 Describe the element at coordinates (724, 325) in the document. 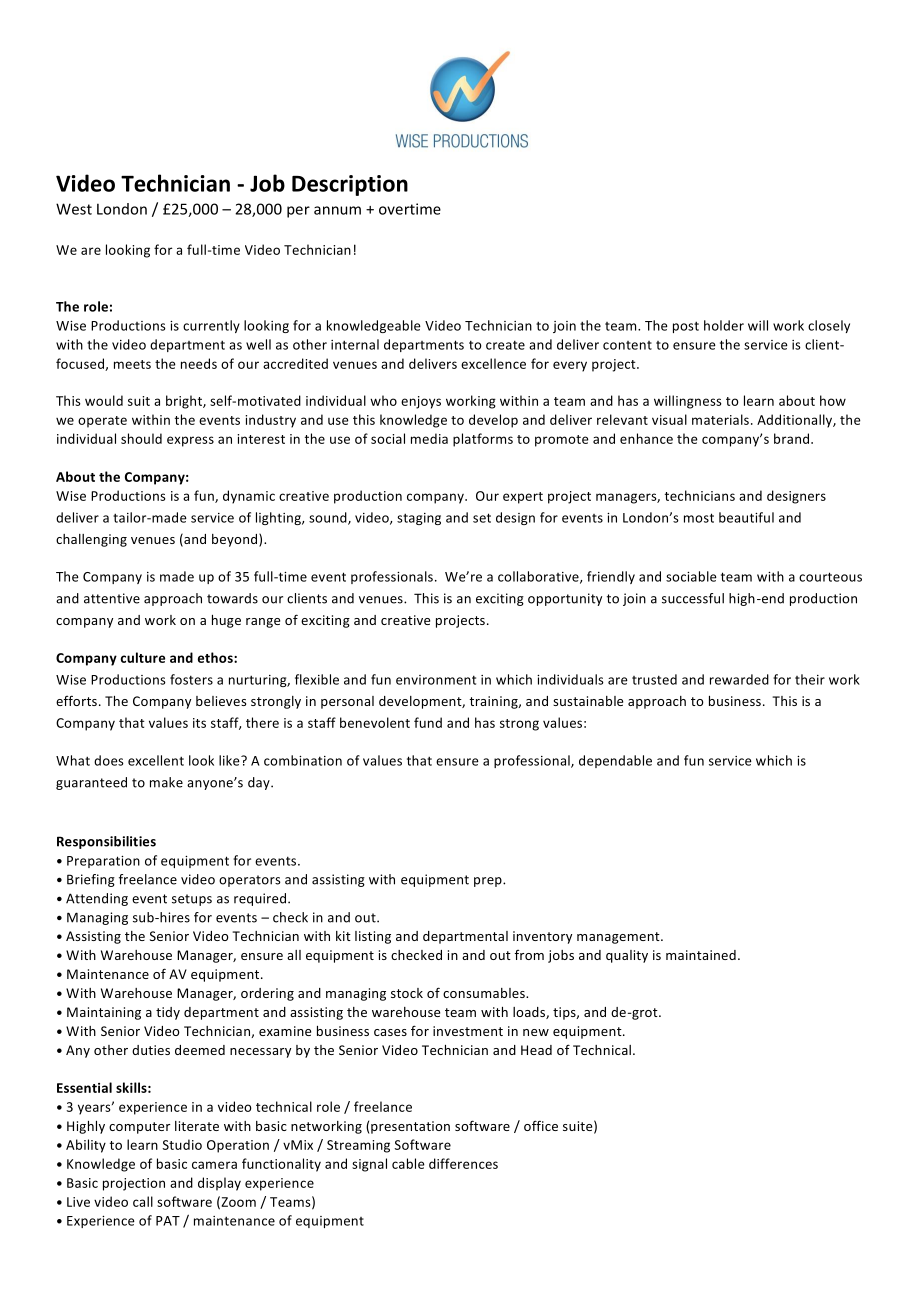

I see `holder` at that location.
